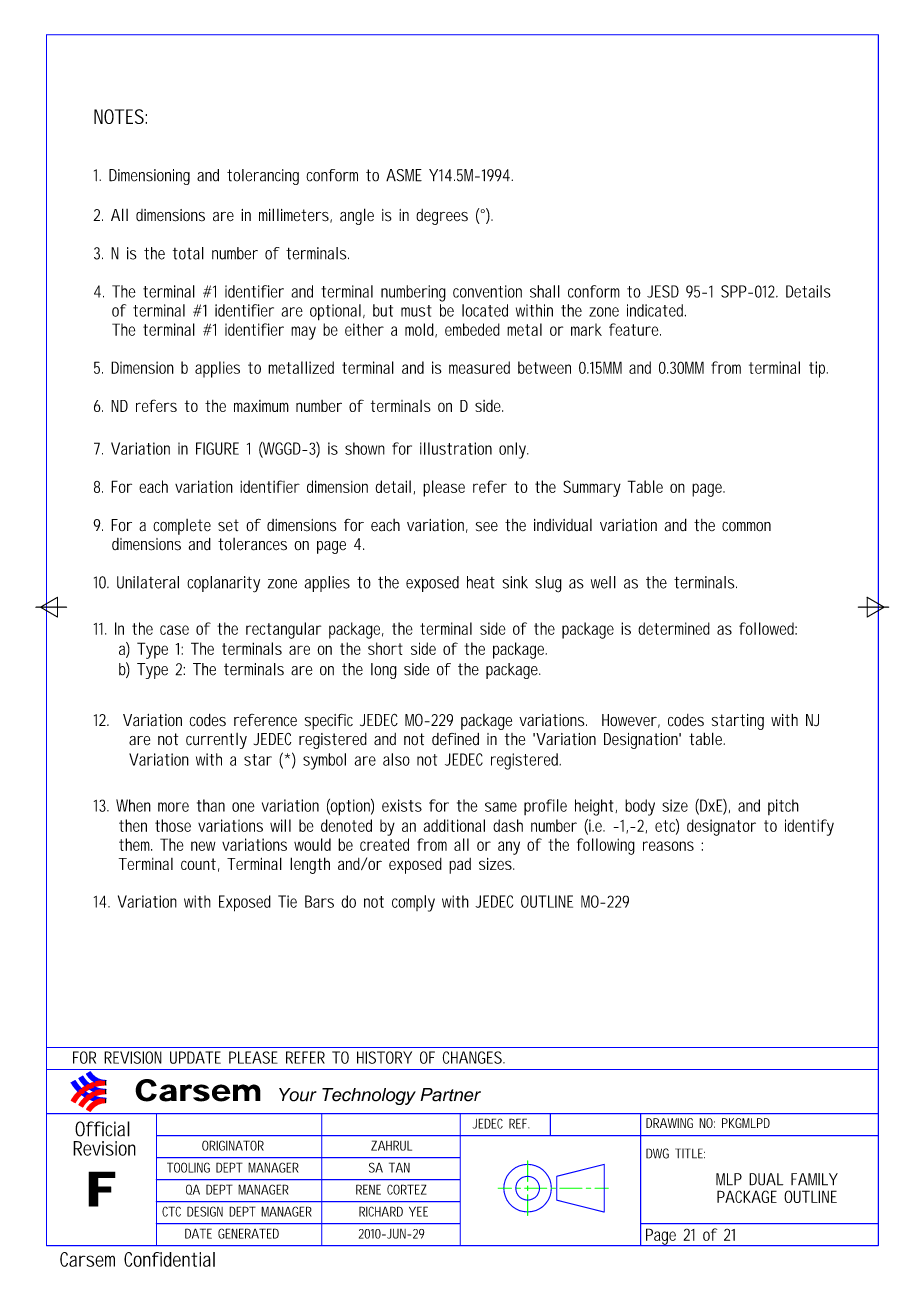 The width and height of the document is (924, 1308). I want to click on comply, so click(413, 903).
